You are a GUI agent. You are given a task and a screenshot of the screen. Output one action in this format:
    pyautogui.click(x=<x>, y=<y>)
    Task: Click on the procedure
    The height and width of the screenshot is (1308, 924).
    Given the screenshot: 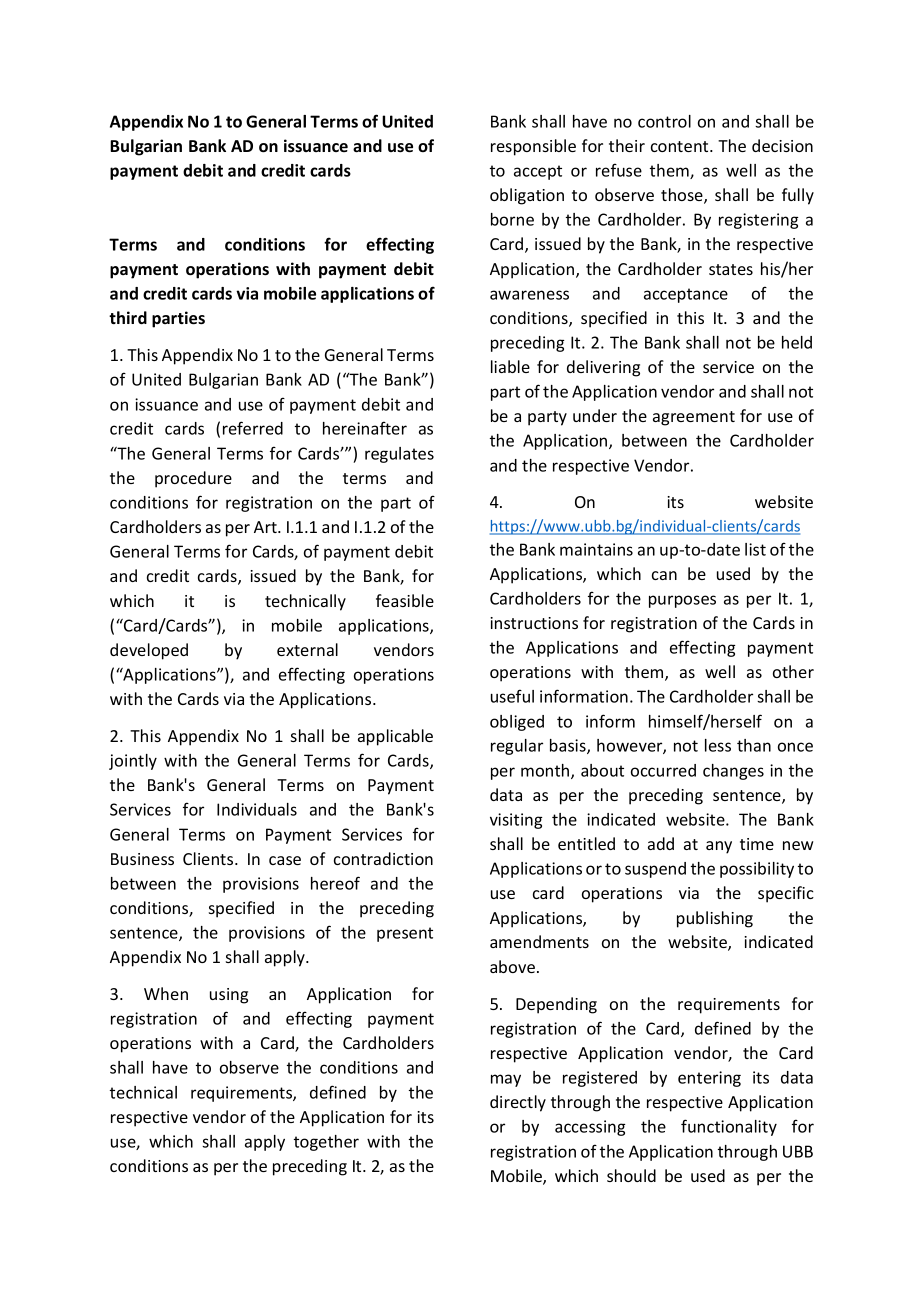 What is the action you would take?
    pyautogui.click(x=193, y=479)
